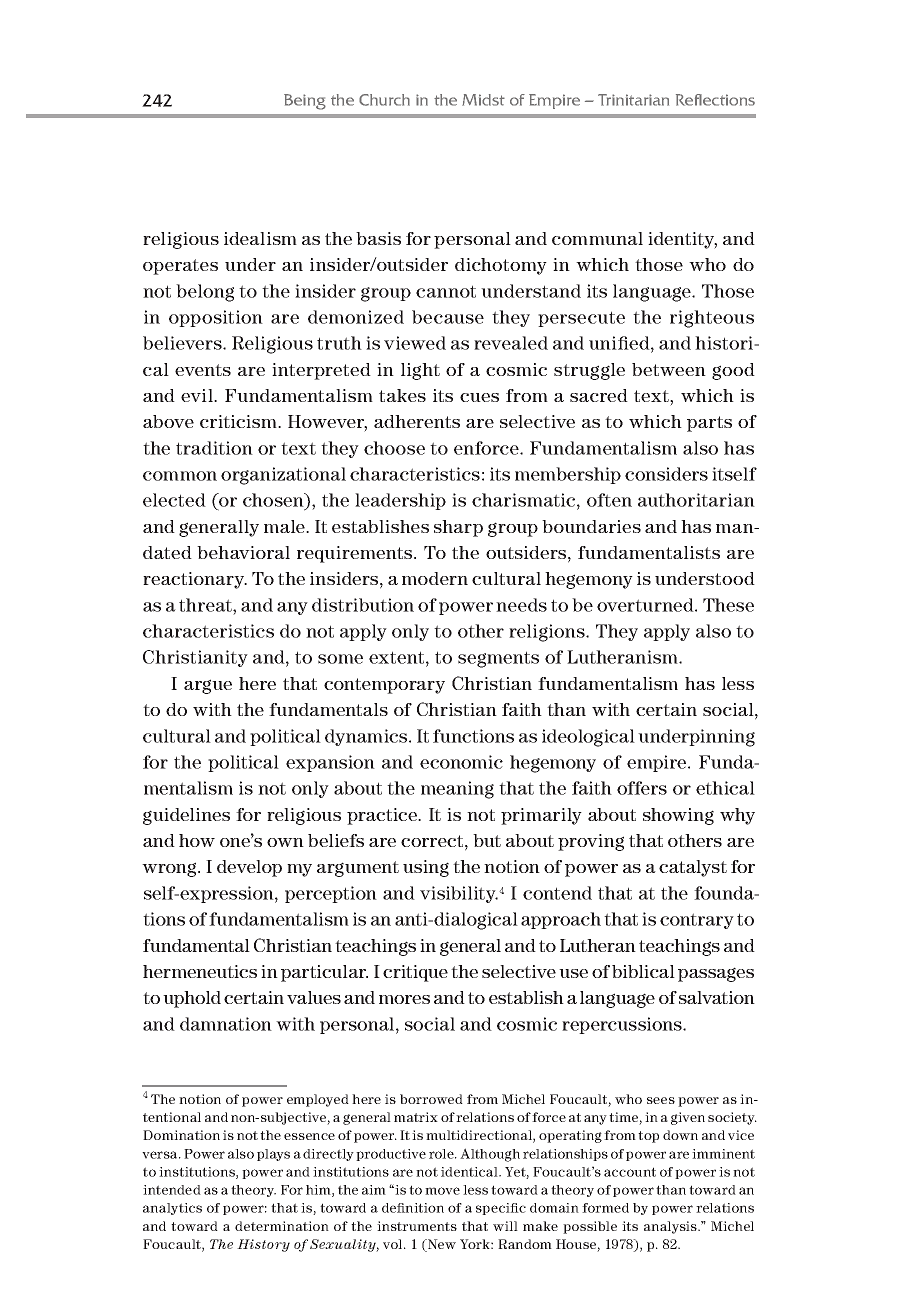 Image resolution: width=924 pixels, height=1308 pixels. Describe the element at coordinates (498, 659) in the screenshot. I see `segments` at that location.
